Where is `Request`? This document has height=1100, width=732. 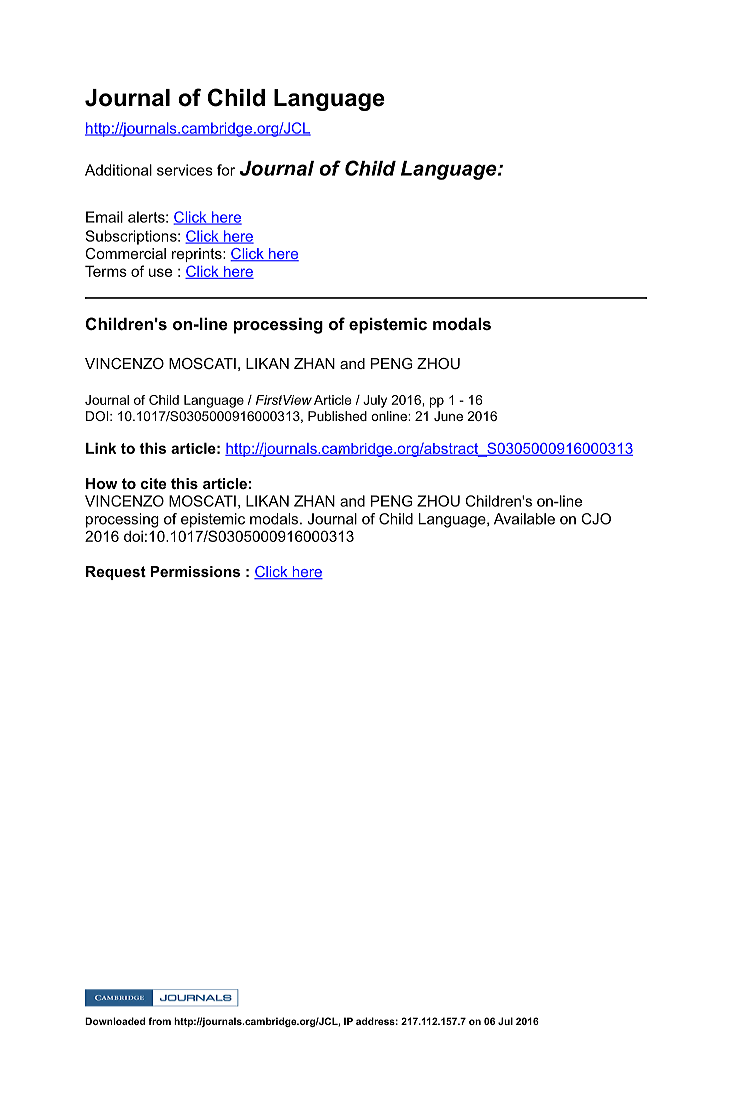
Request is located at coordinates (116, 573).
